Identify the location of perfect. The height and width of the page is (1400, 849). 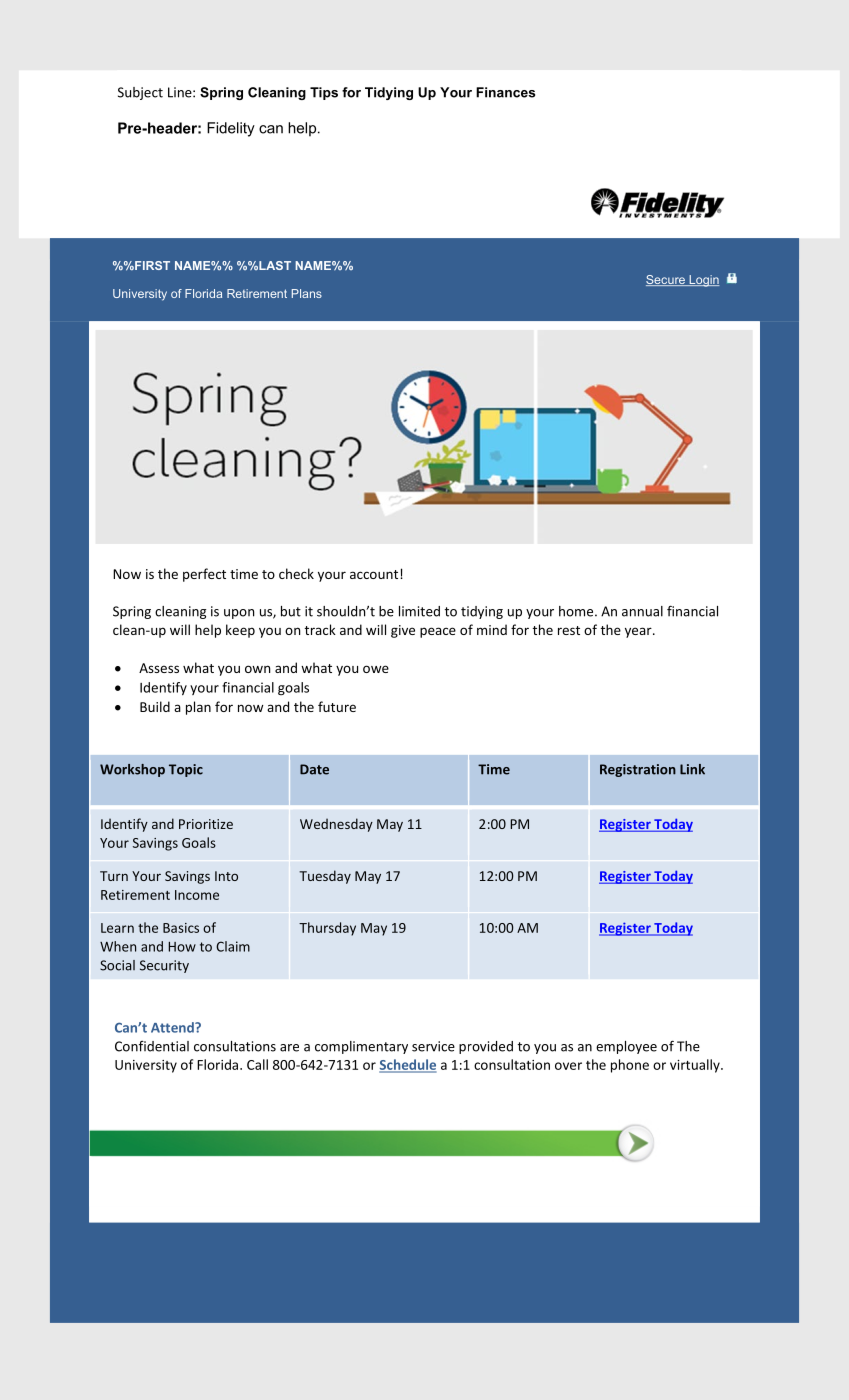
(204, 575).
